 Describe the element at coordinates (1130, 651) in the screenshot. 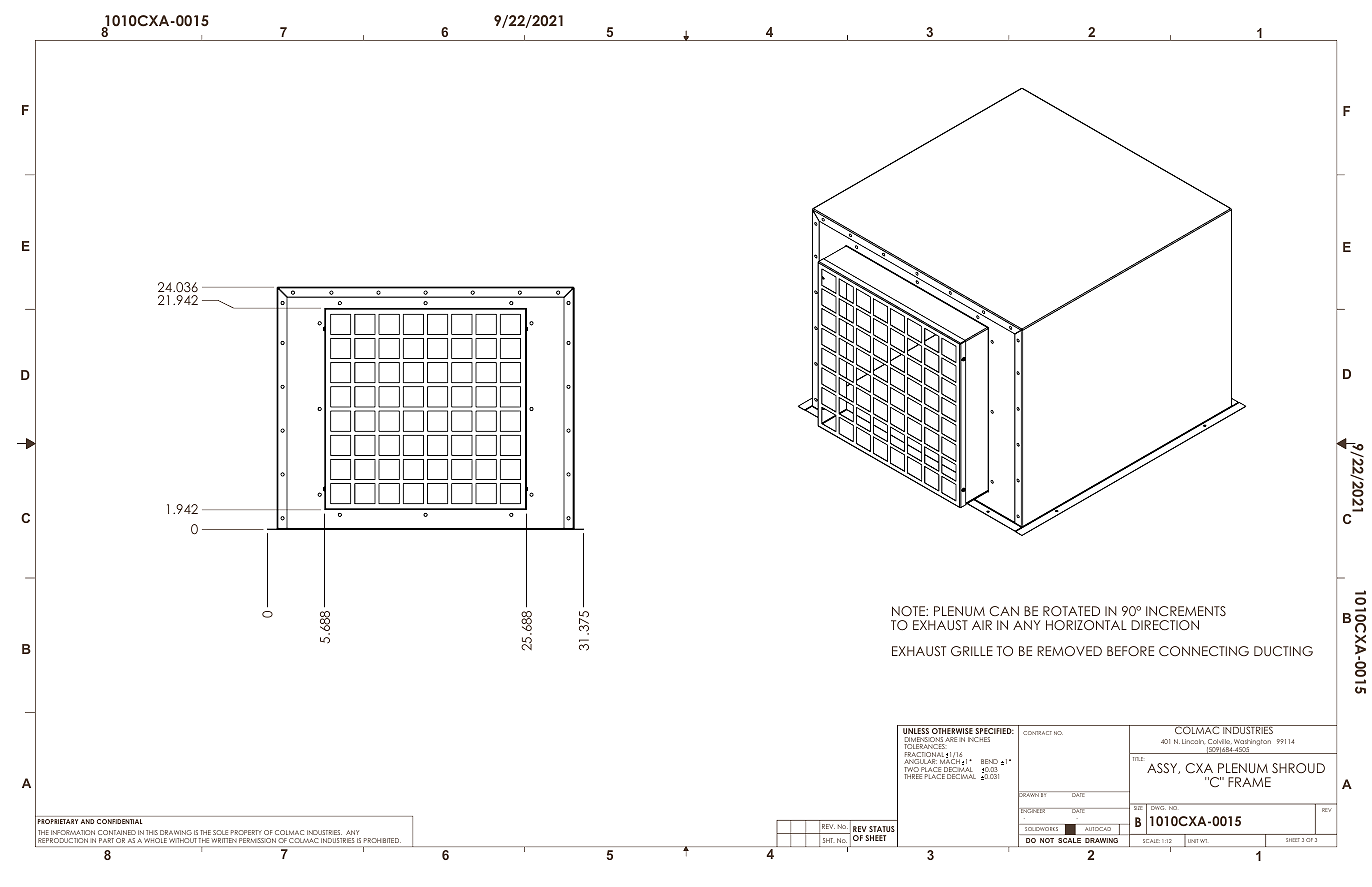

I see `BEFORE` at that location.
